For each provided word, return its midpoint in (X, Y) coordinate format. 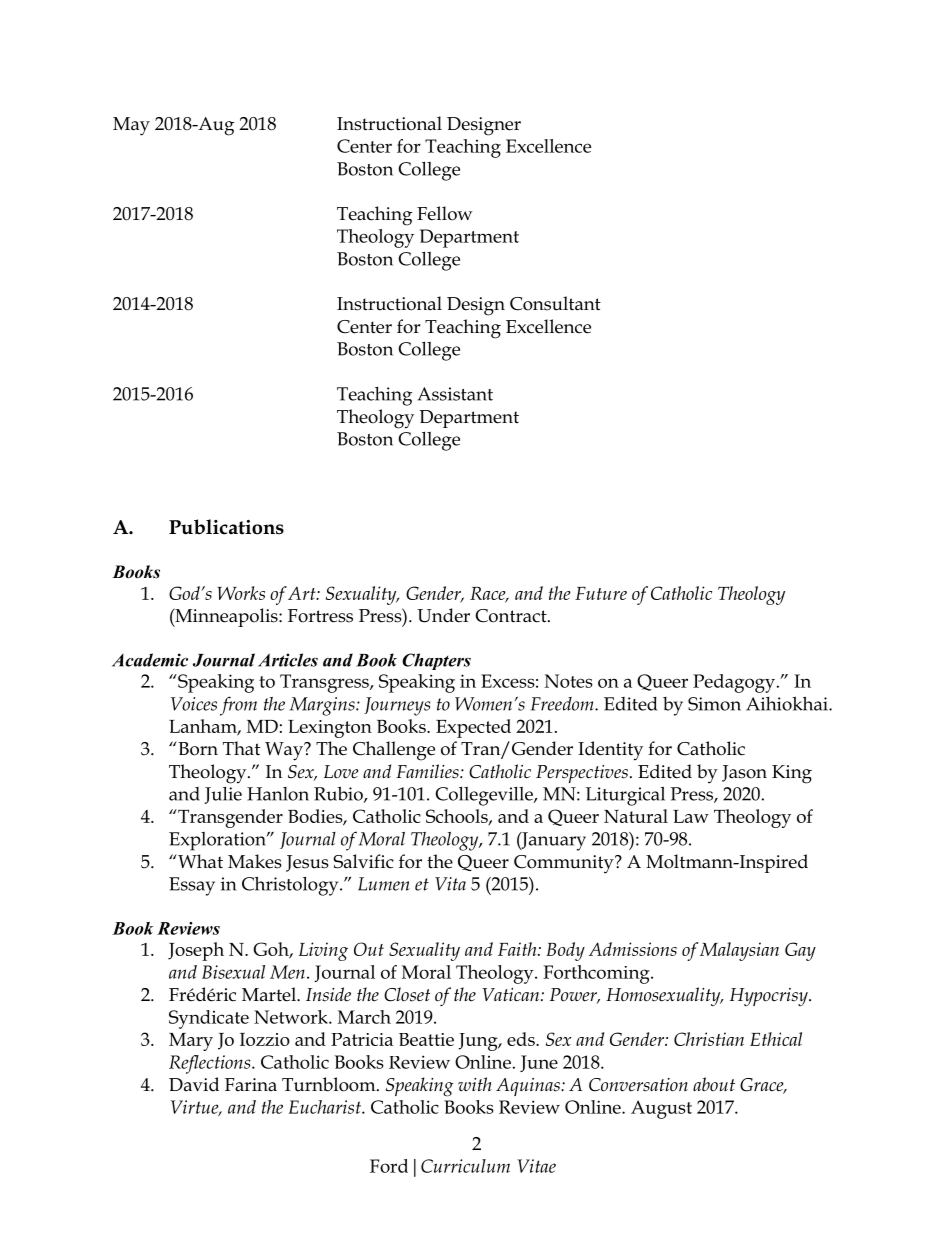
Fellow (445, 213)
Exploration (218, 841)
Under (443, 615)
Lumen (384, 884)
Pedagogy (734, 683)
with (475, 1084)
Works (241, 593)
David (194, 1084)
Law (691, 816)
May (131, 126)
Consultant (555, 303)
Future (601, 593)
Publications (226, 527)
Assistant (455, 394)
